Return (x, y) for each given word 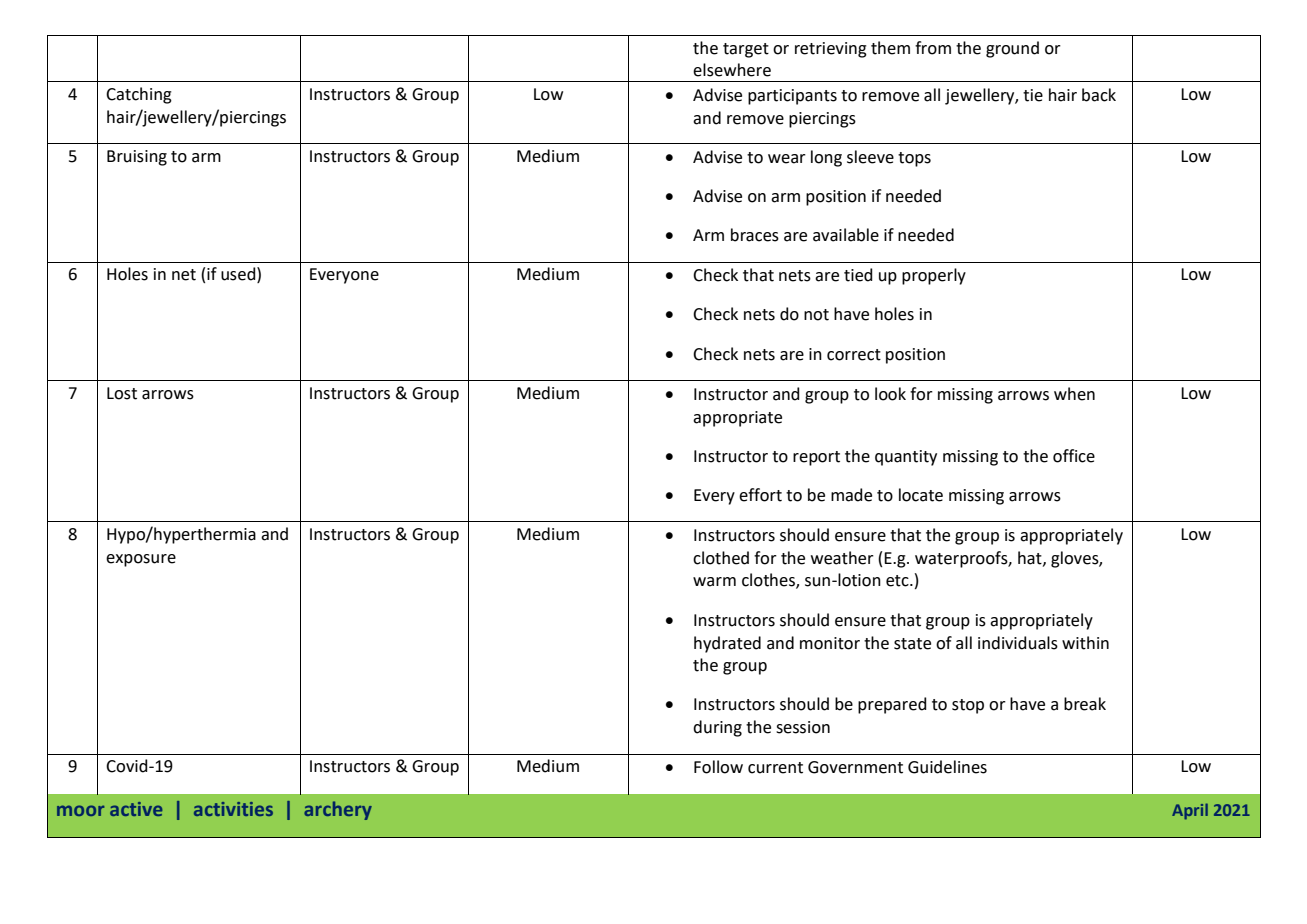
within (1085, 643)
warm (714, 582)
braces (755, 235)
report (816, 458)
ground (1012, 49)
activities (233, 809)
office (1074, 456)
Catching (139, 95)
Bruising (137, 158)
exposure (141, 560)
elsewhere (732, 70)
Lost (122, 393)
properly (934, 276)
